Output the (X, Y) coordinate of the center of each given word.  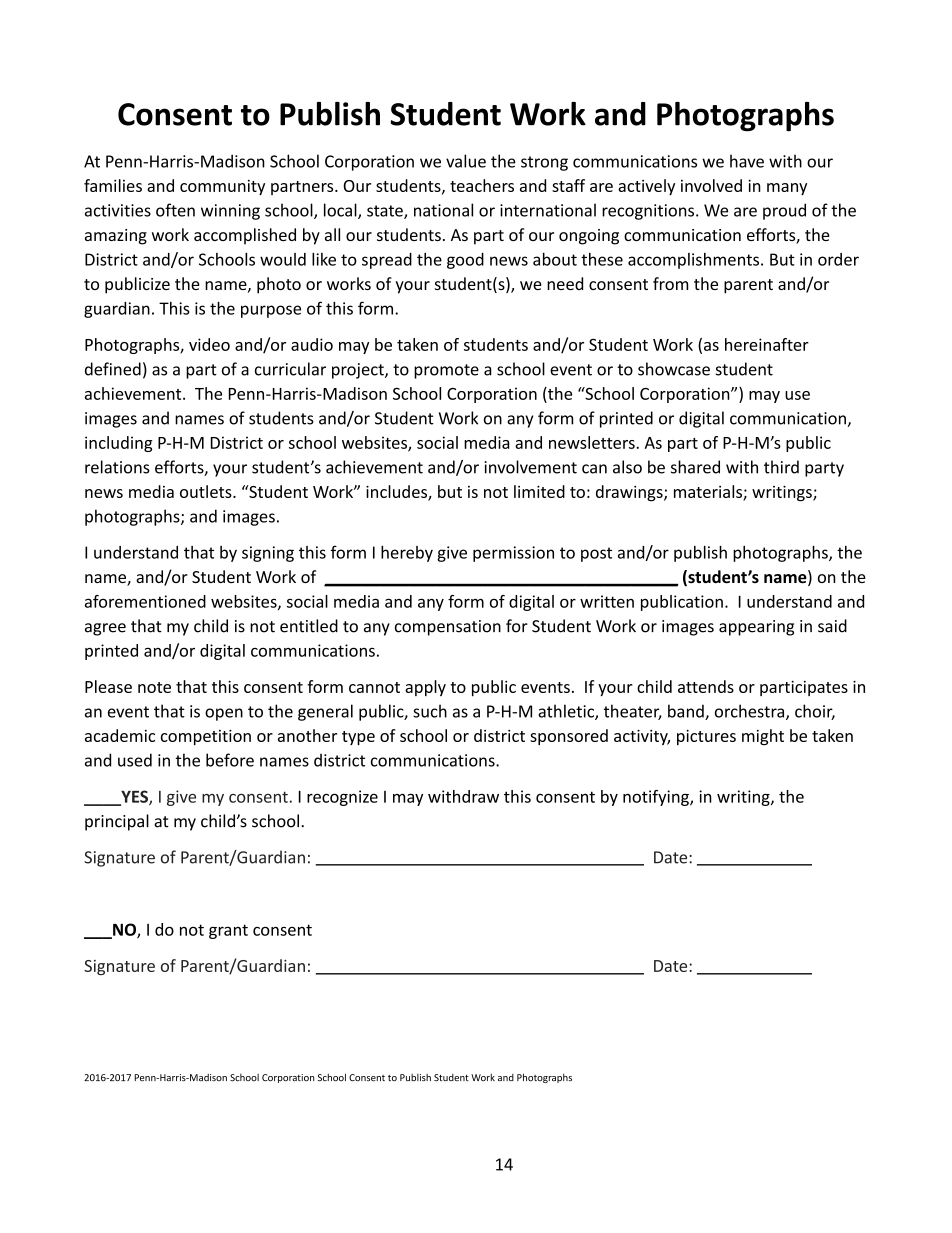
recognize (342, 798)
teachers (482, 185)
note (154, 687)
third (781, 467)
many (787, 189)
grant (228, 931)
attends (706, 686)
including (119, 444)
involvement (531, 467)
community (222, 187)
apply (425, 688)
